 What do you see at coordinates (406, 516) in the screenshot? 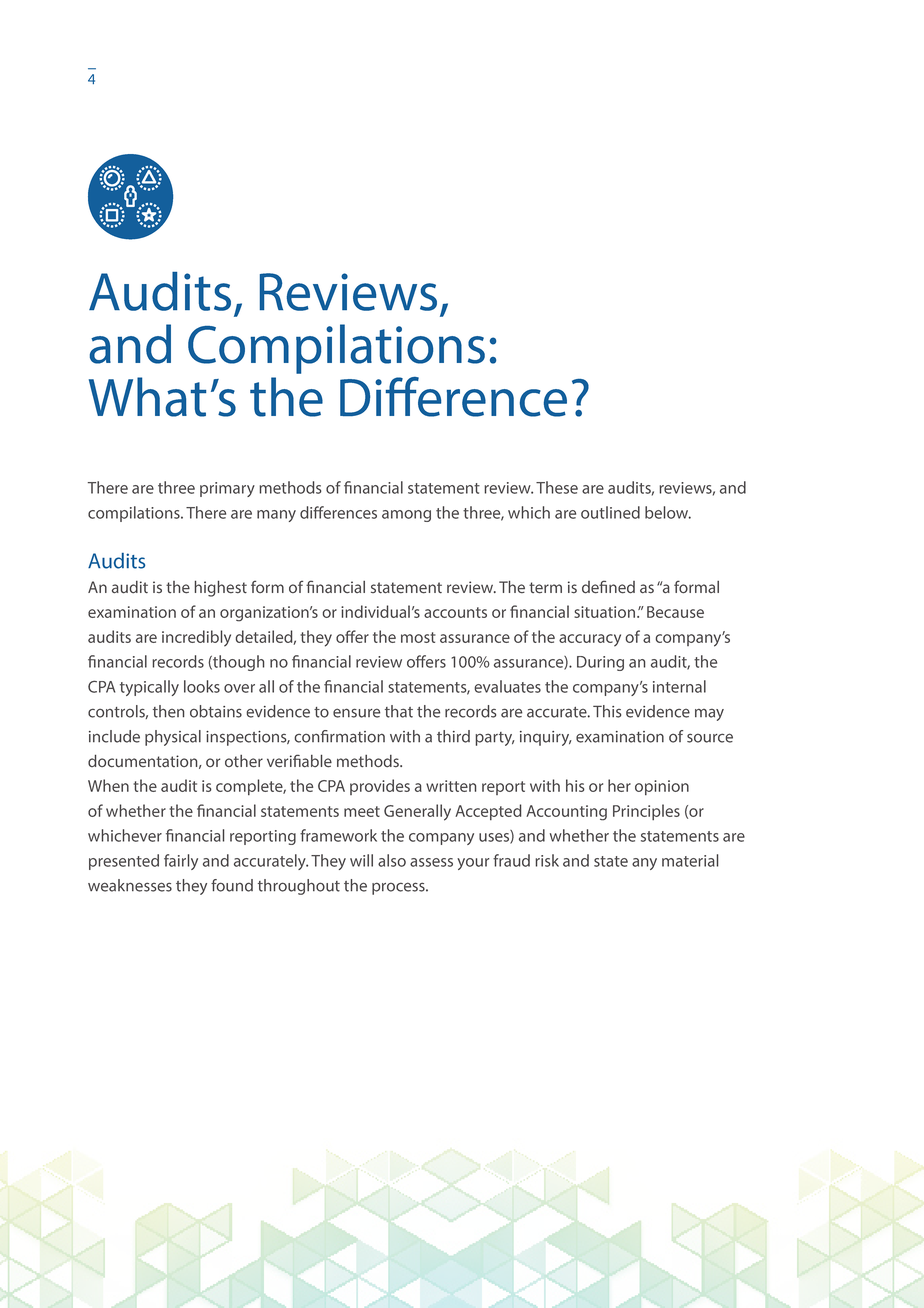
I see `among` at bounding box center [406, 516].
